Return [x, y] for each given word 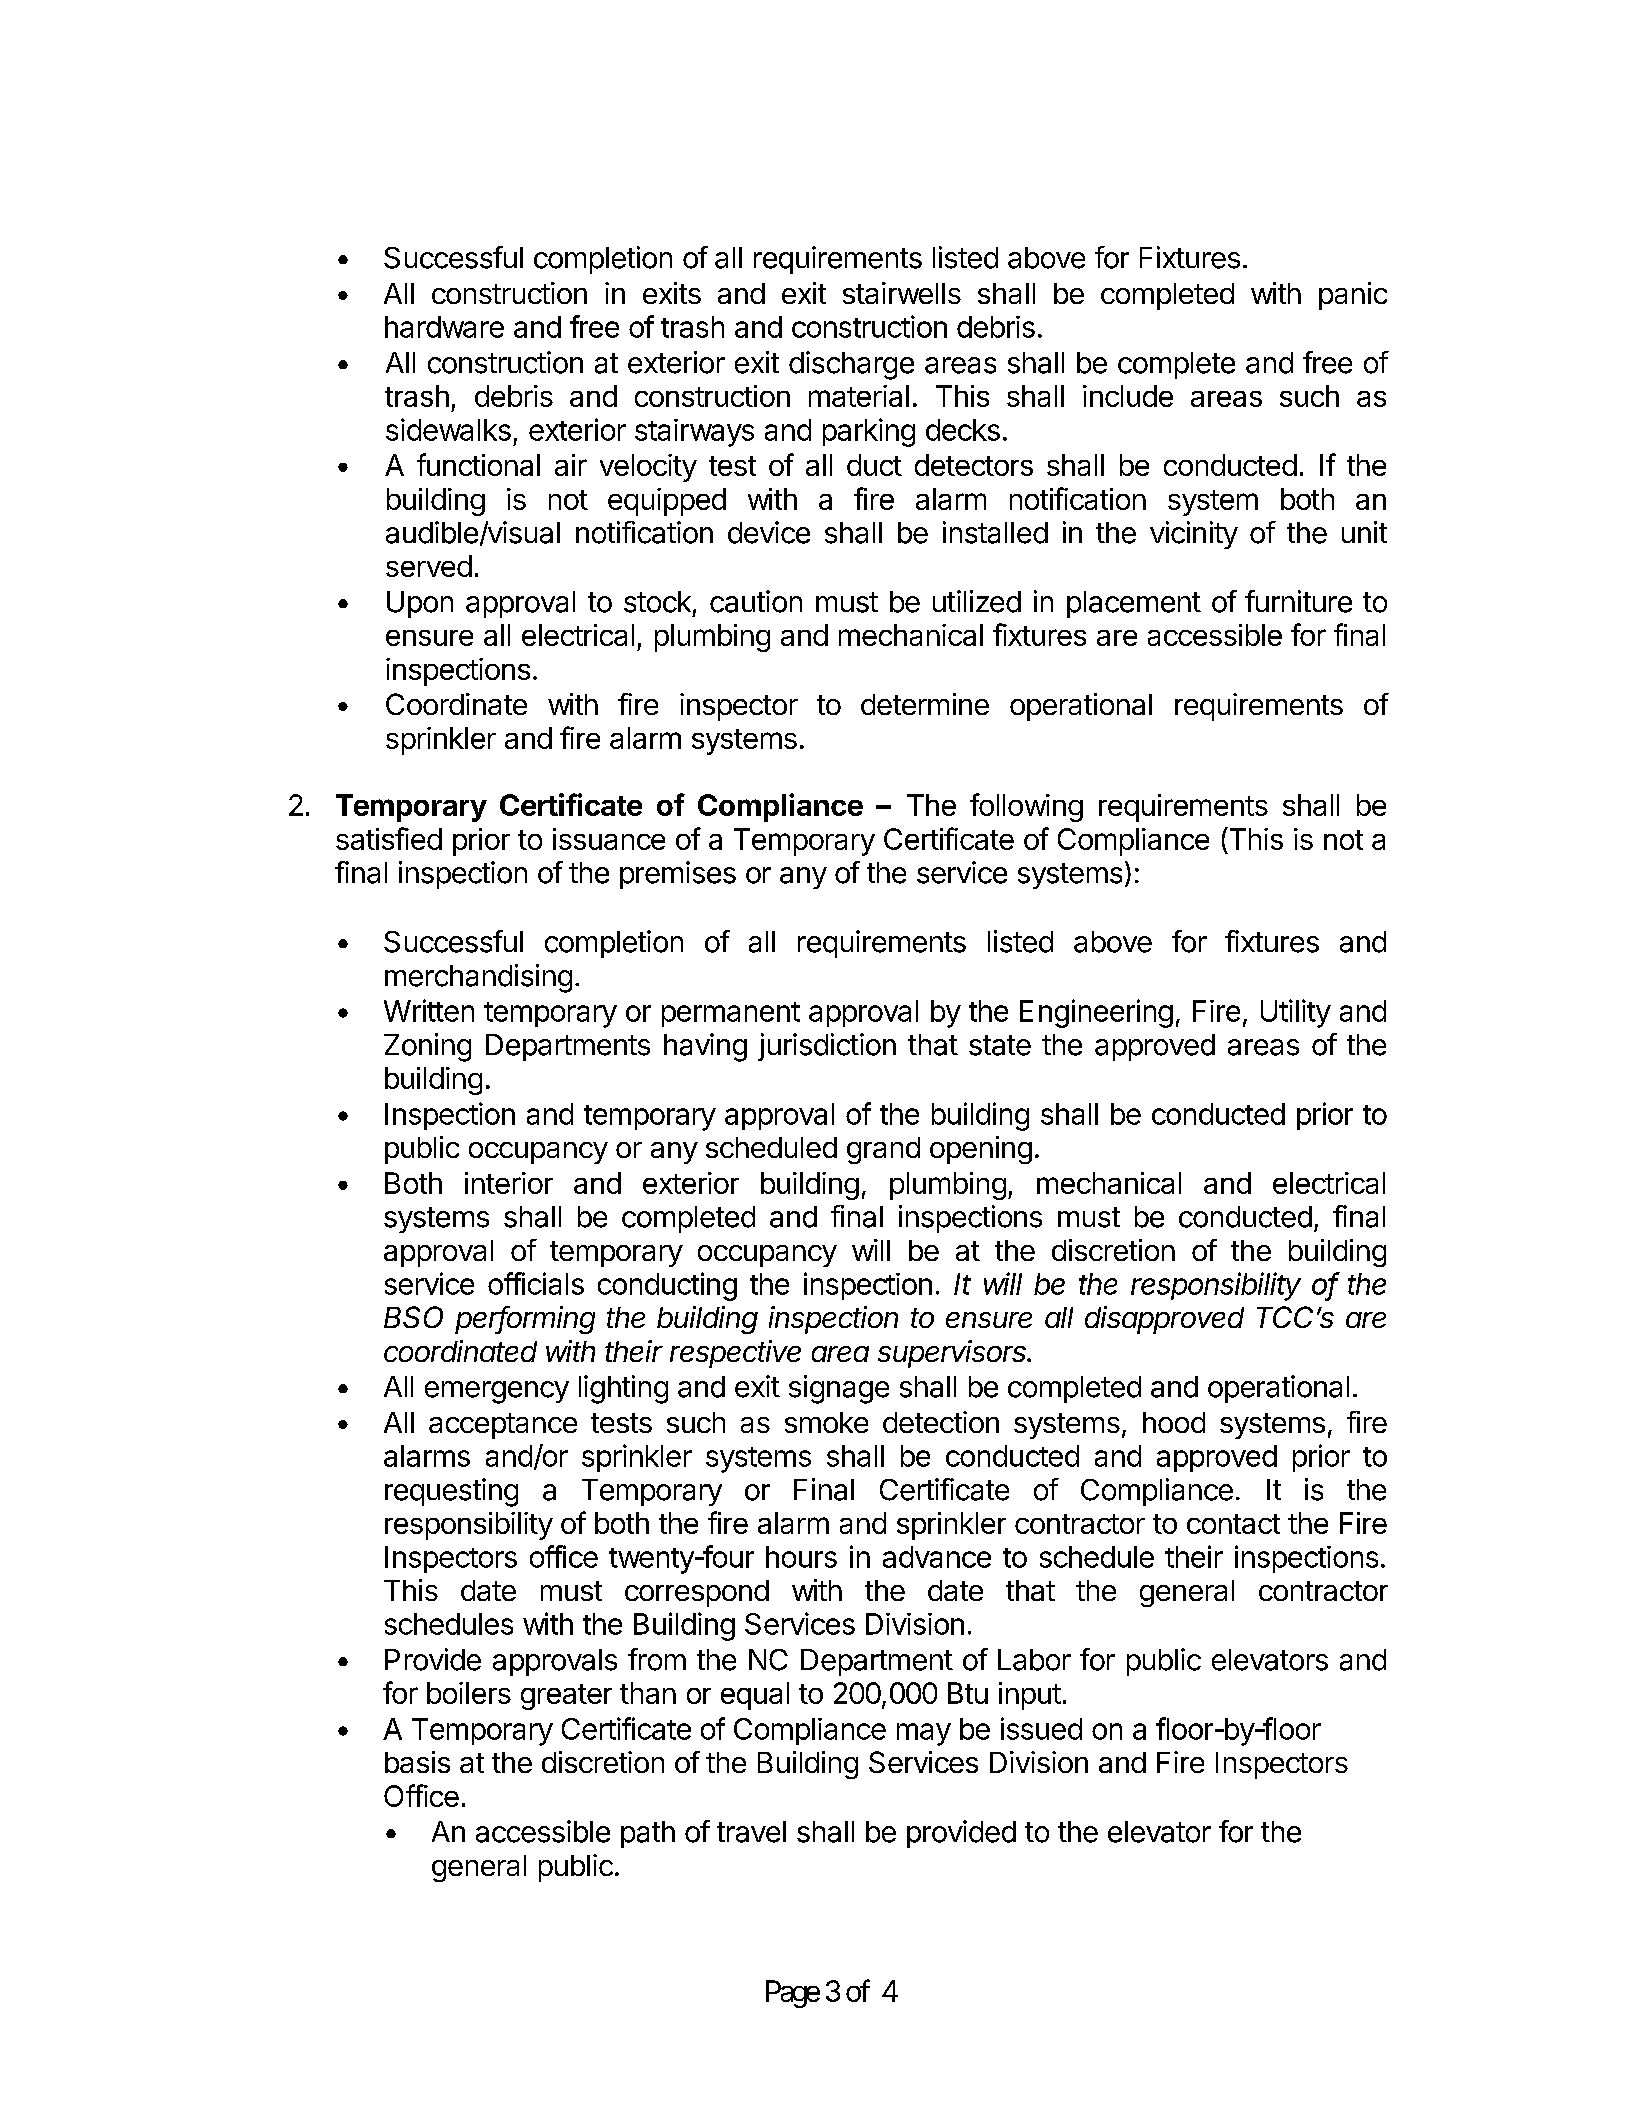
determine [925, 704]
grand [883, 1150]
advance [937, 1557]
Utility [1296, 1013]
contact [1233, 1524]
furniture [1298, 601]
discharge [851, 365]
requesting [451, 1492]
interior [509, 1183]
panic [1353, 296]
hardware [444, 327]
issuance [609, 839]
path [648, 1834]
